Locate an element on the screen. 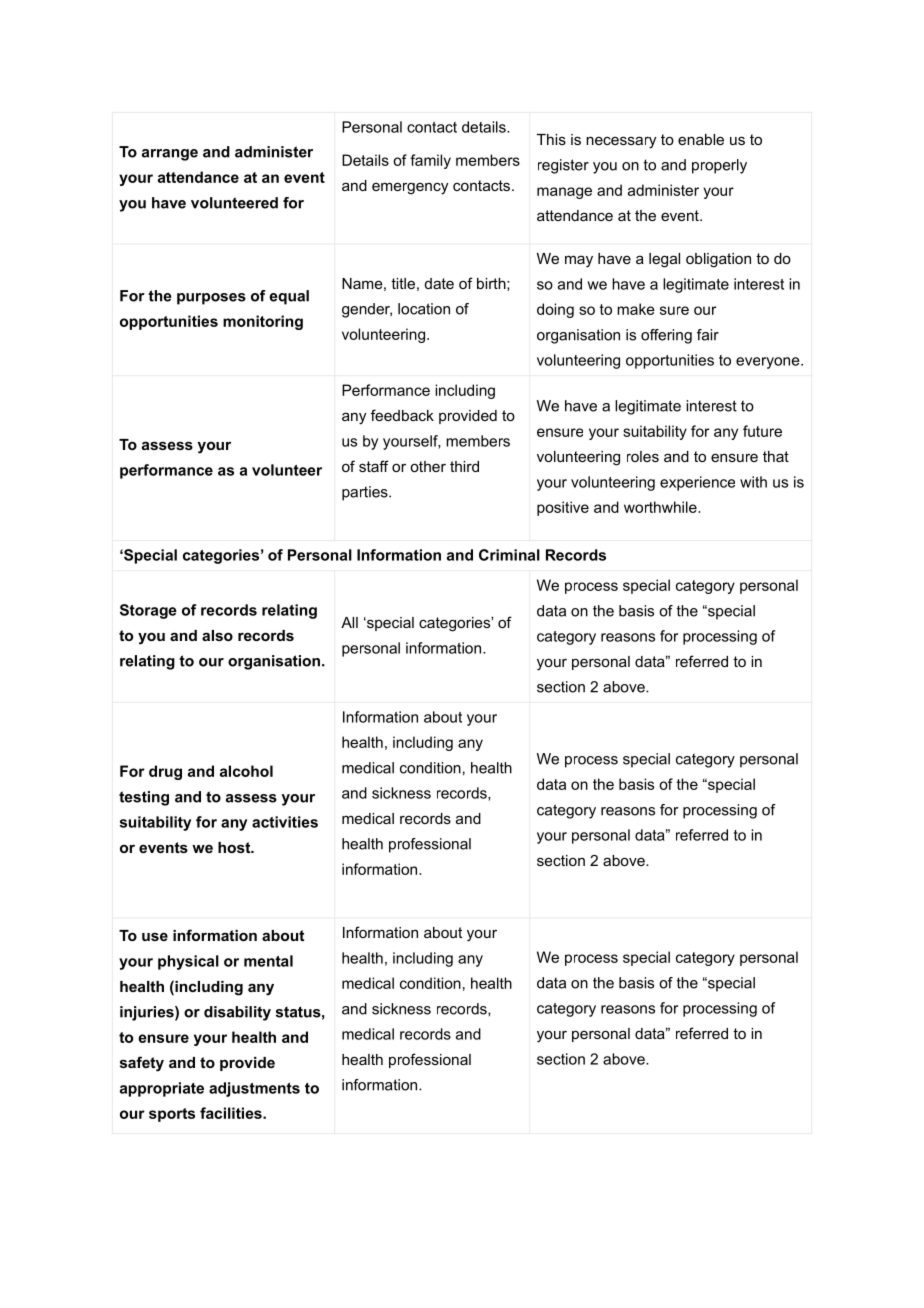  future is located at coordinates (762, 431).
